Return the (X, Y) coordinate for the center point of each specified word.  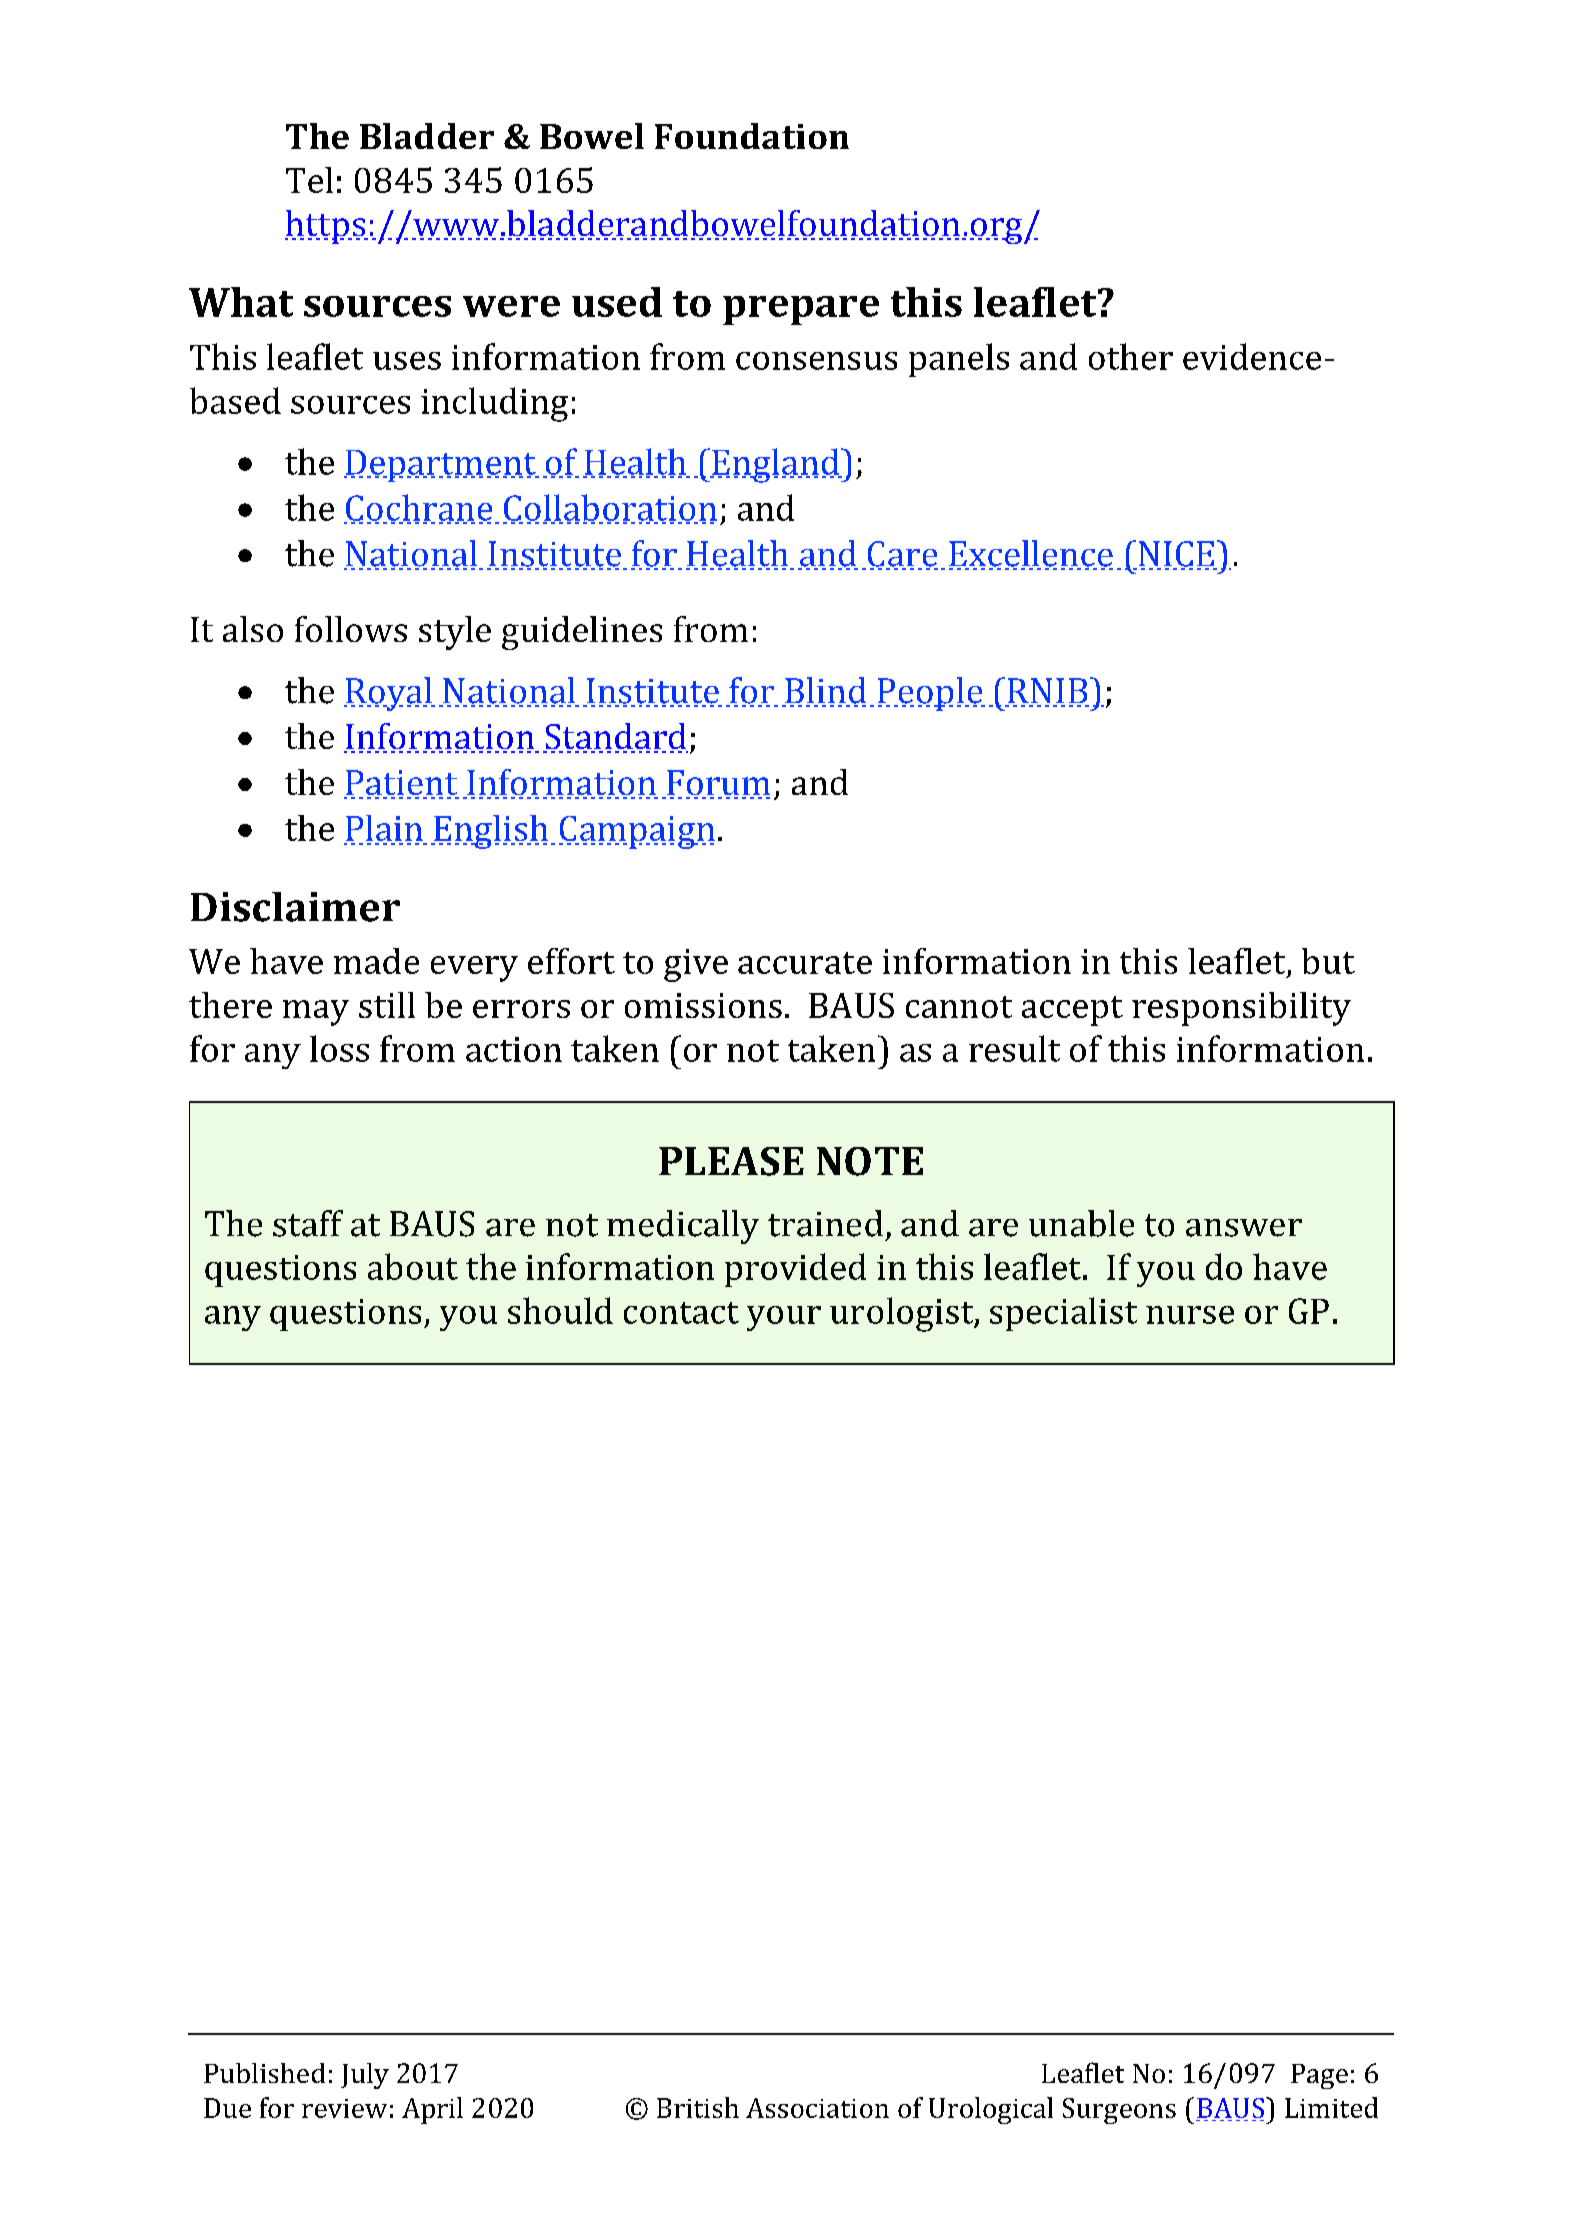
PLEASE (731, 1161)
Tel (309, 180)
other (1131, 356)
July (365, 2076)
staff (308, 1223)
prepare (801, 310)
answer (1244, 1228)
